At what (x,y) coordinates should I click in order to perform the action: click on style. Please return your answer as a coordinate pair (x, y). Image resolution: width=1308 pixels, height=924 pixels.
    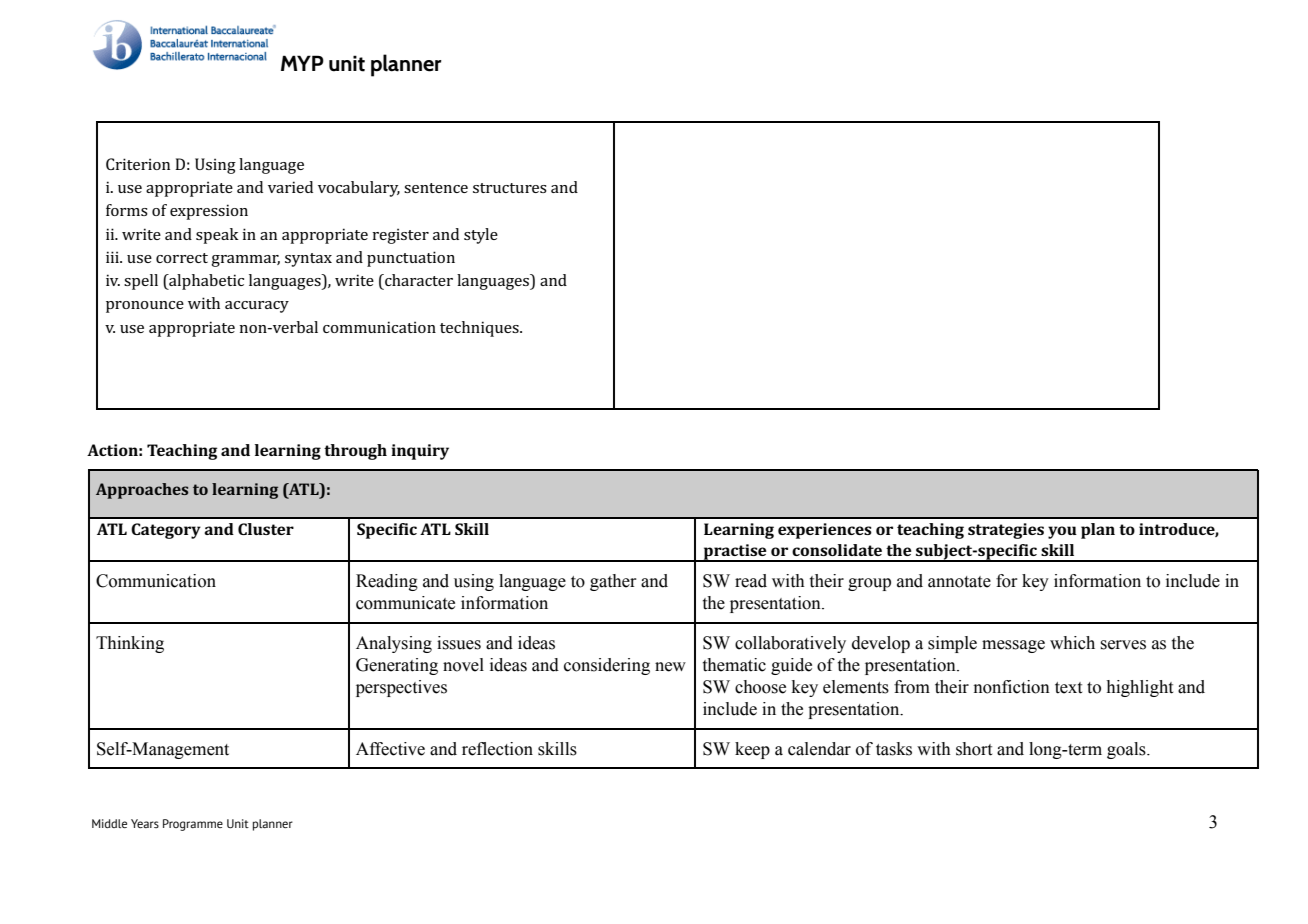
    Looking at the image, I should click on (481, 236).
